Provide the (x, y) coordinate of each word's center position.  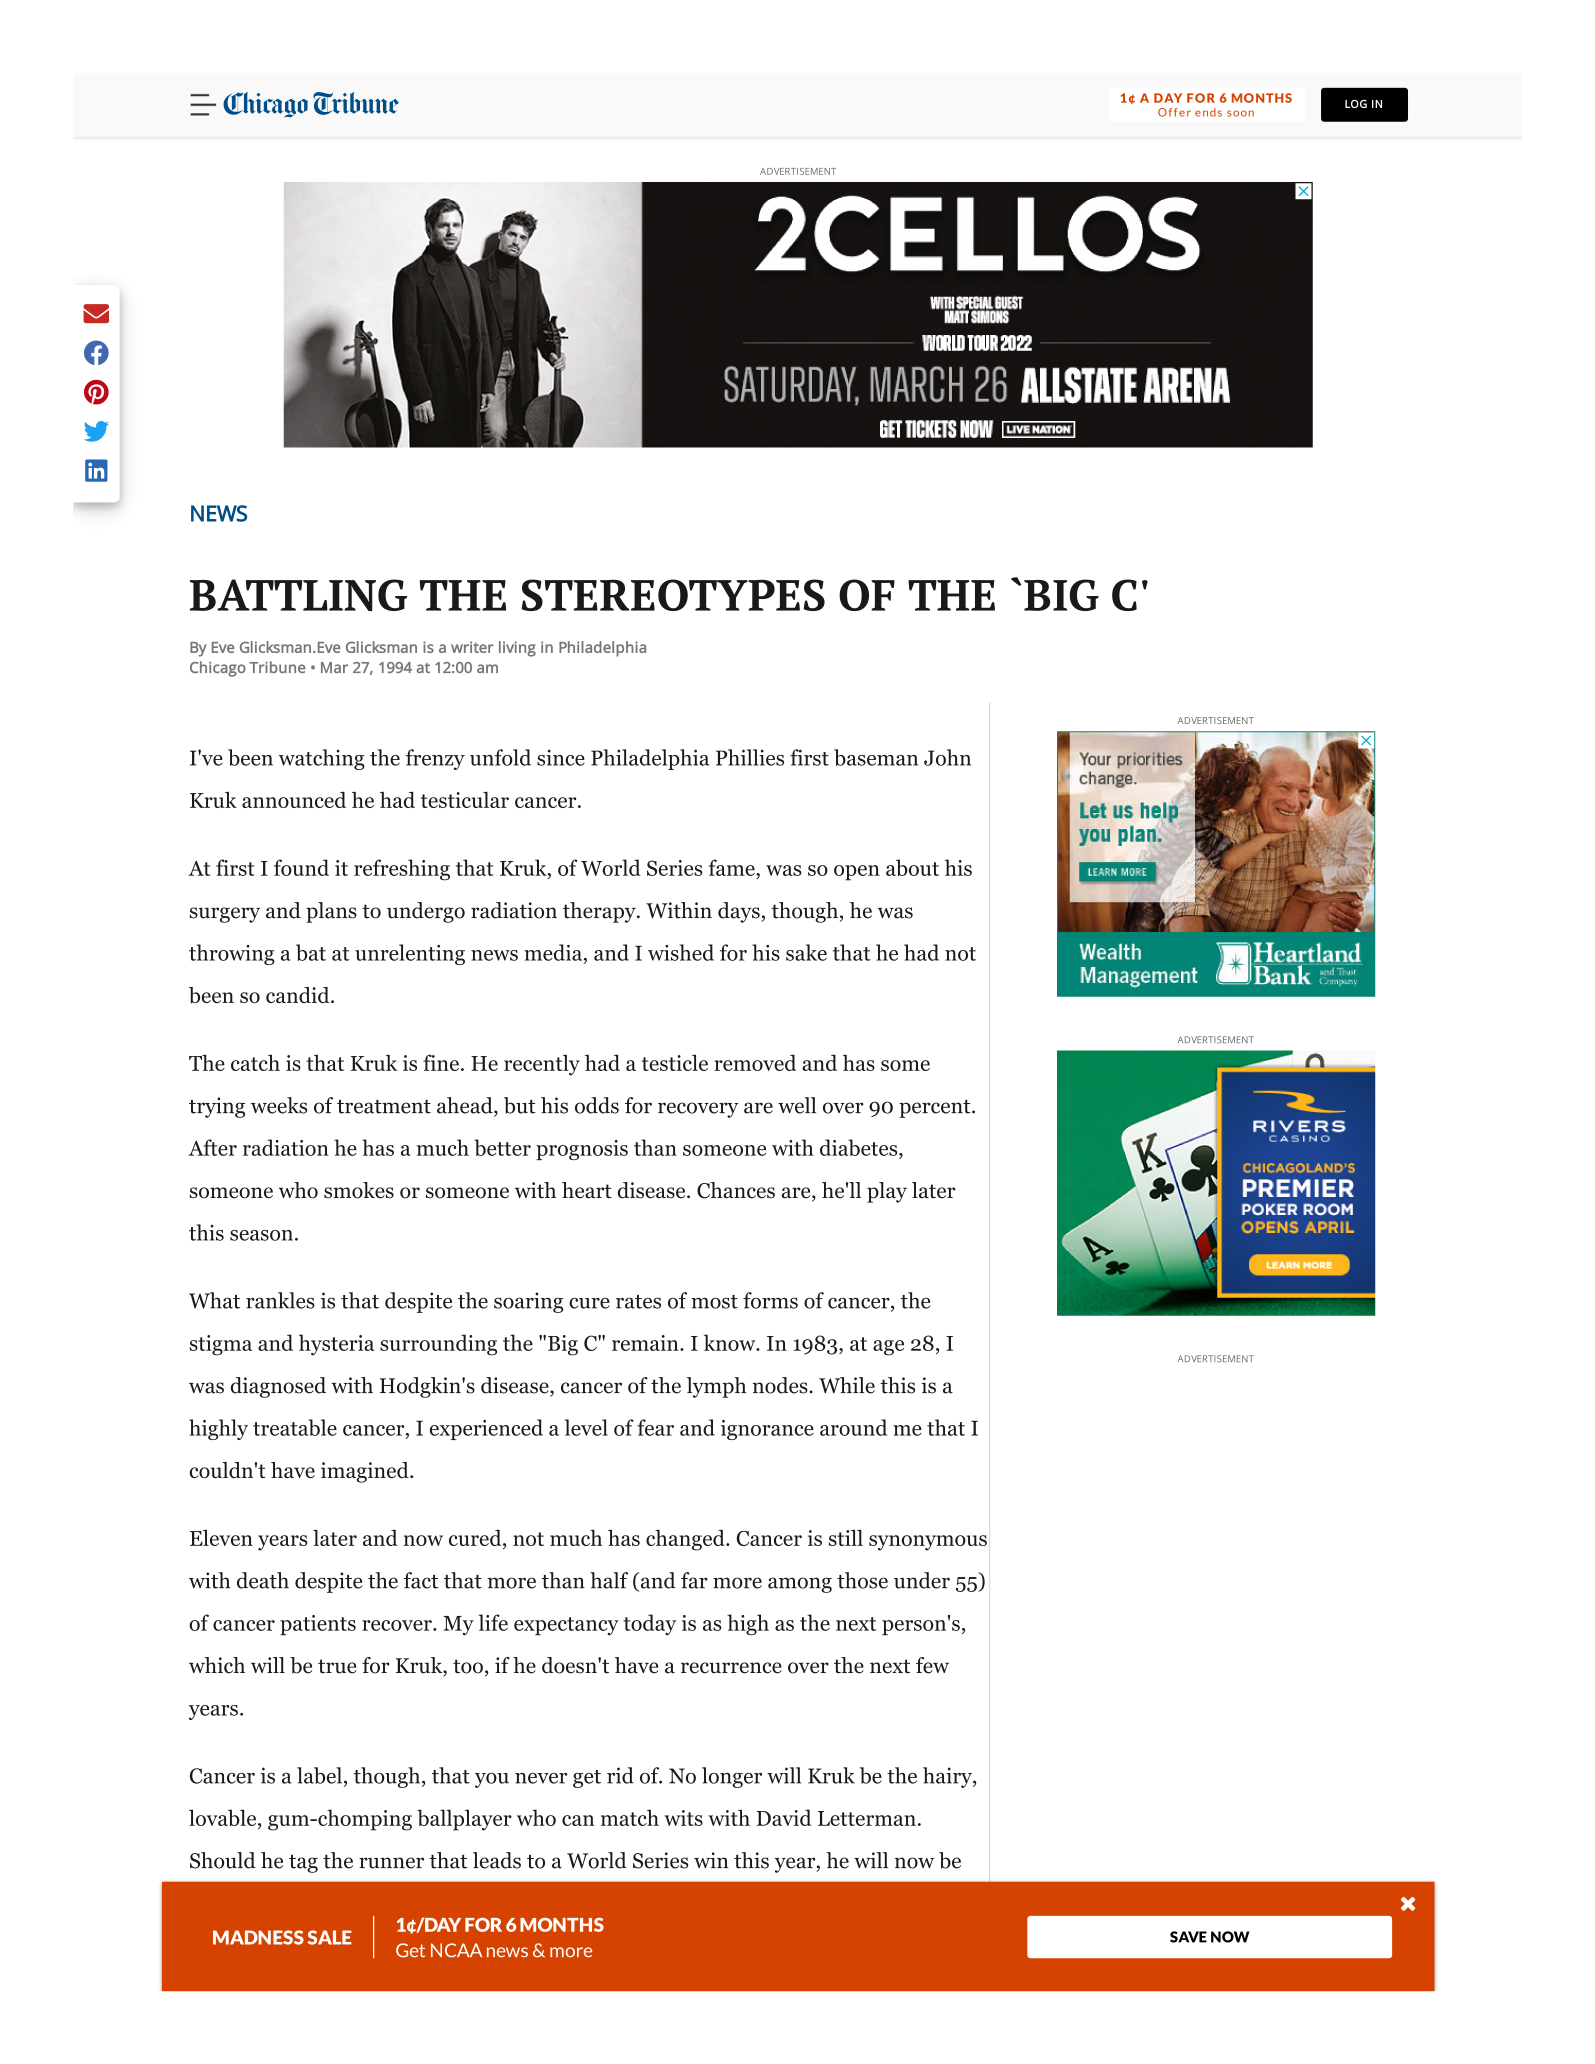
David (783, 1817)
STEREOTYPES (673, 595)
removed (755, 1062)
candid (299, 995)
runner (391, 1863)
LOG (1356, 104)
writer (472, 647)
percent (936, 1109)
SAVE (1188, 1937)
